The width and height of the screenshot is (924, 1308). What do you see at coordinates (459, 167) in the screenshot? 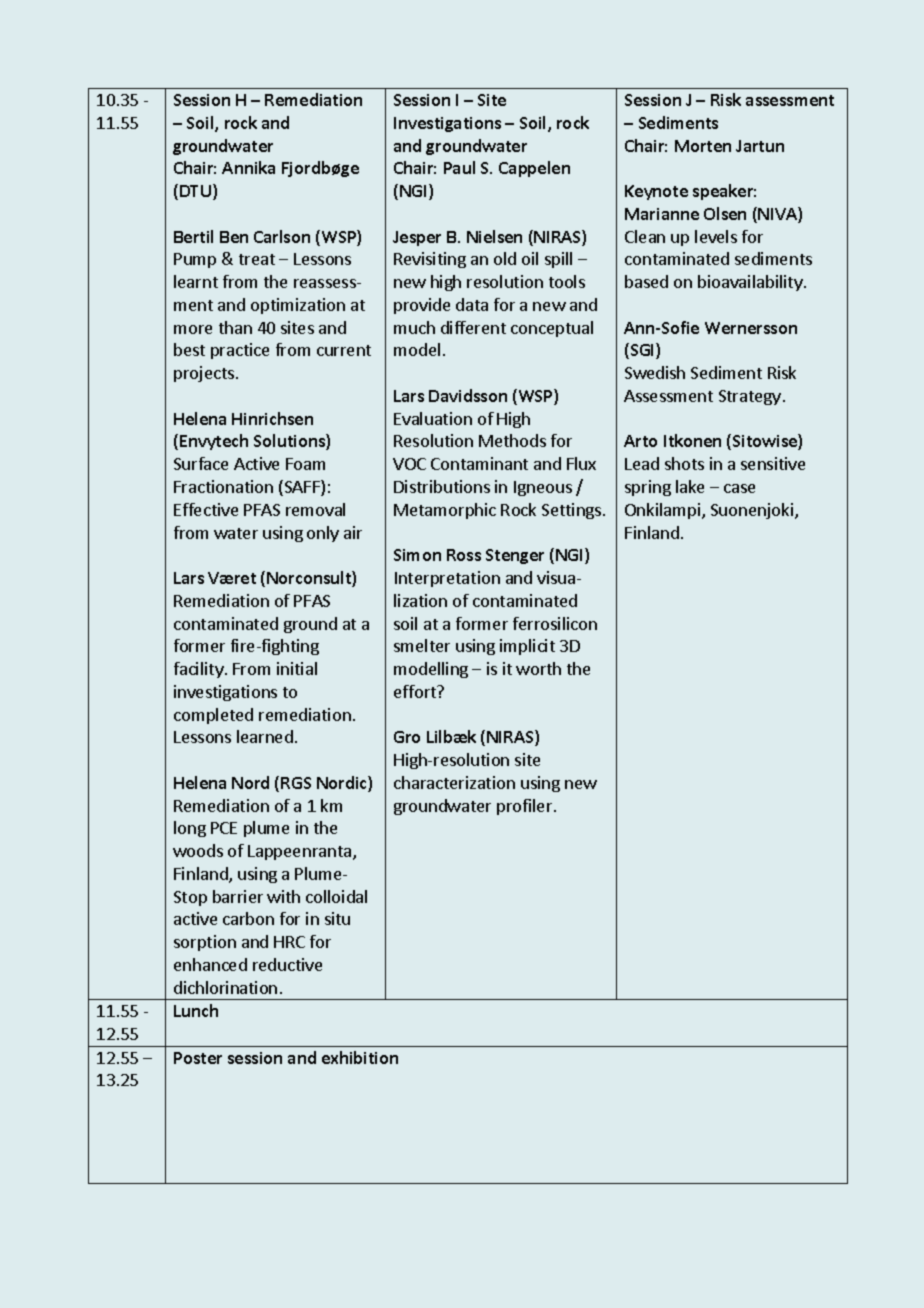
I see `Paul` at bounding box center [459, 167].
